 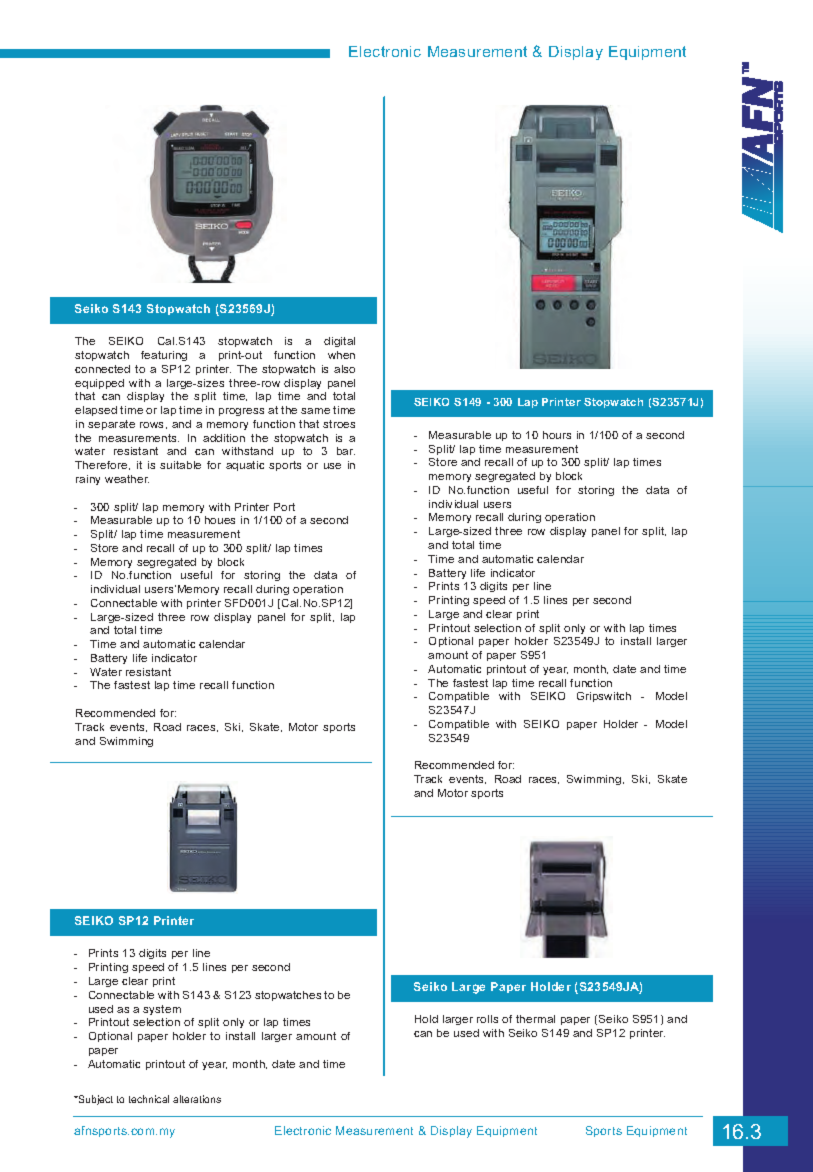 I want to click on alterations, so click(x=197, y=1099).
